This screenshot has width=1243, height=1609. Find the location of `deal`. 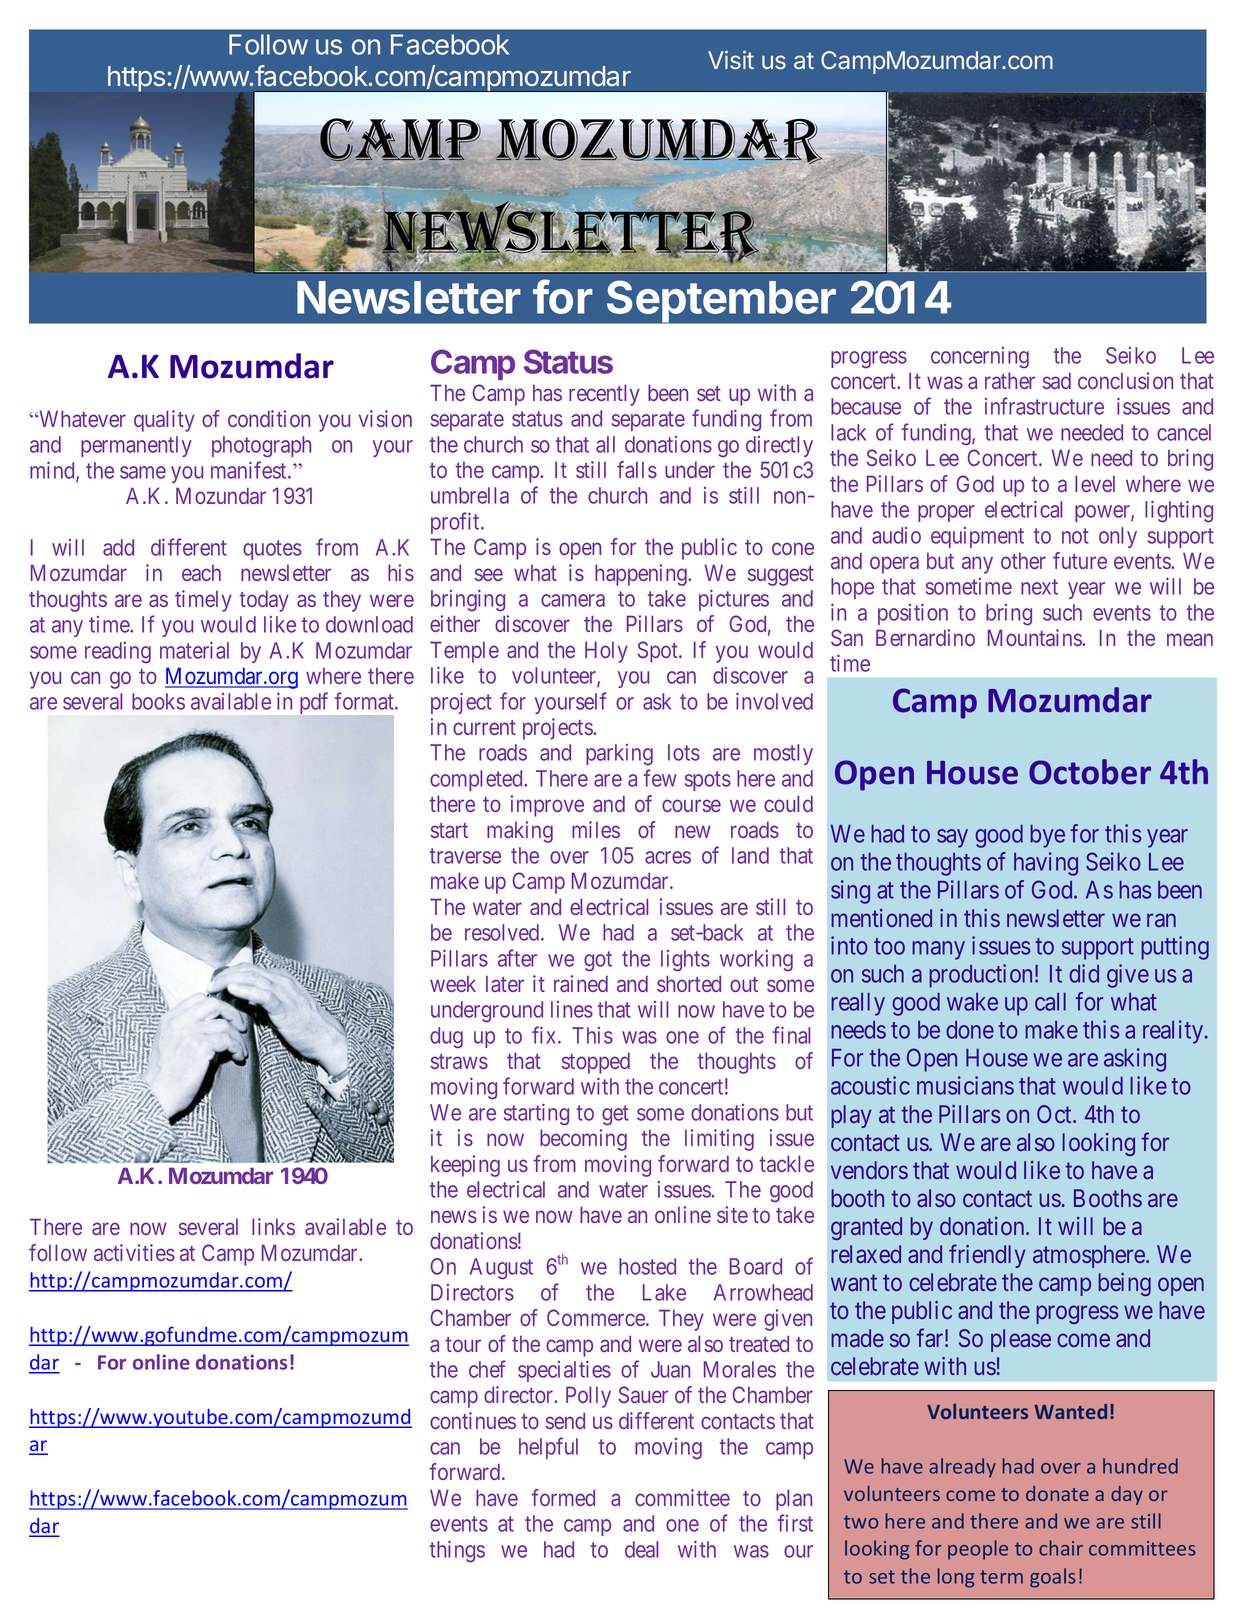

deal is located at coordinates (641, 1549).
